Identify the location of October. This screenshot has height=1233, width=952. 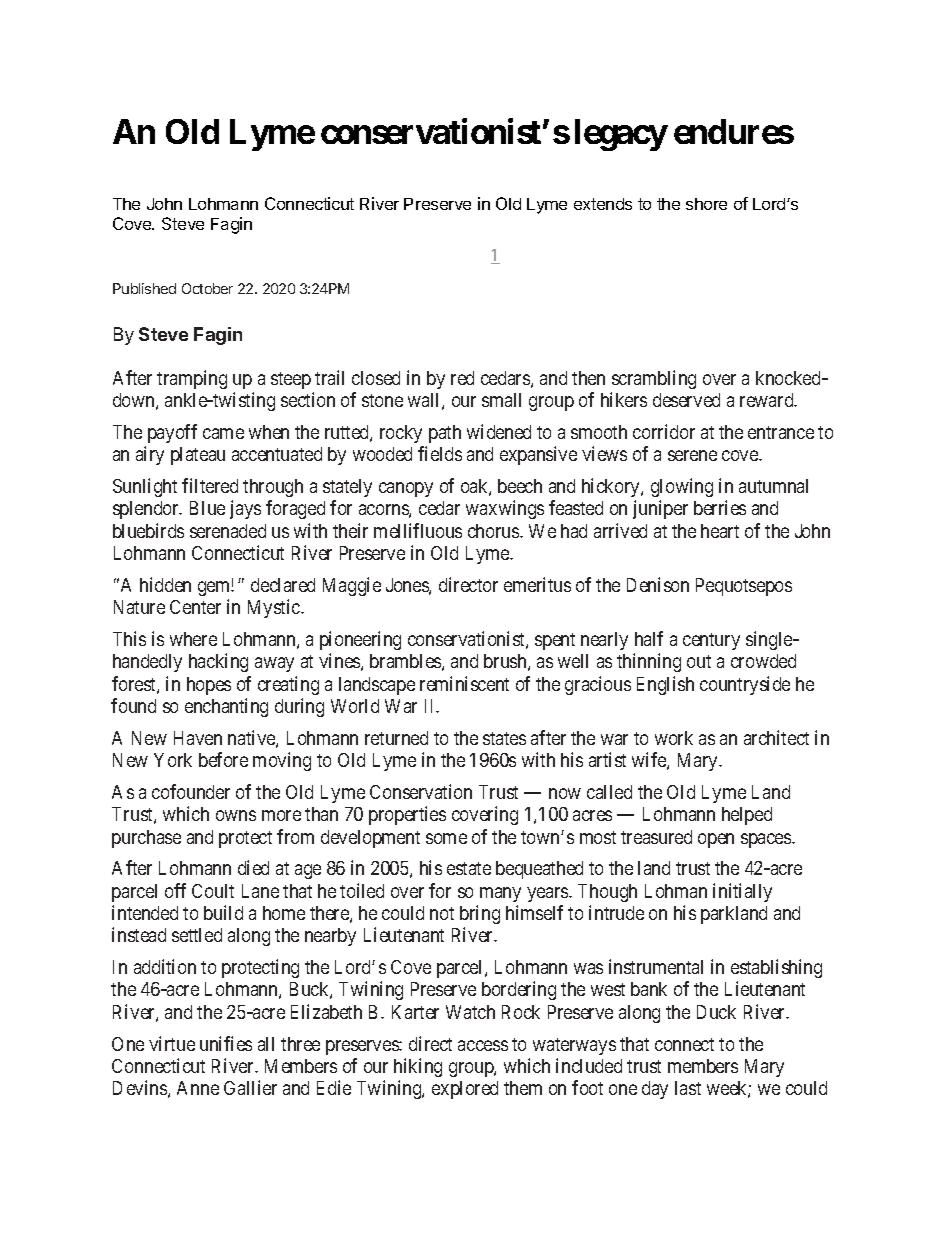
(207, 288).
